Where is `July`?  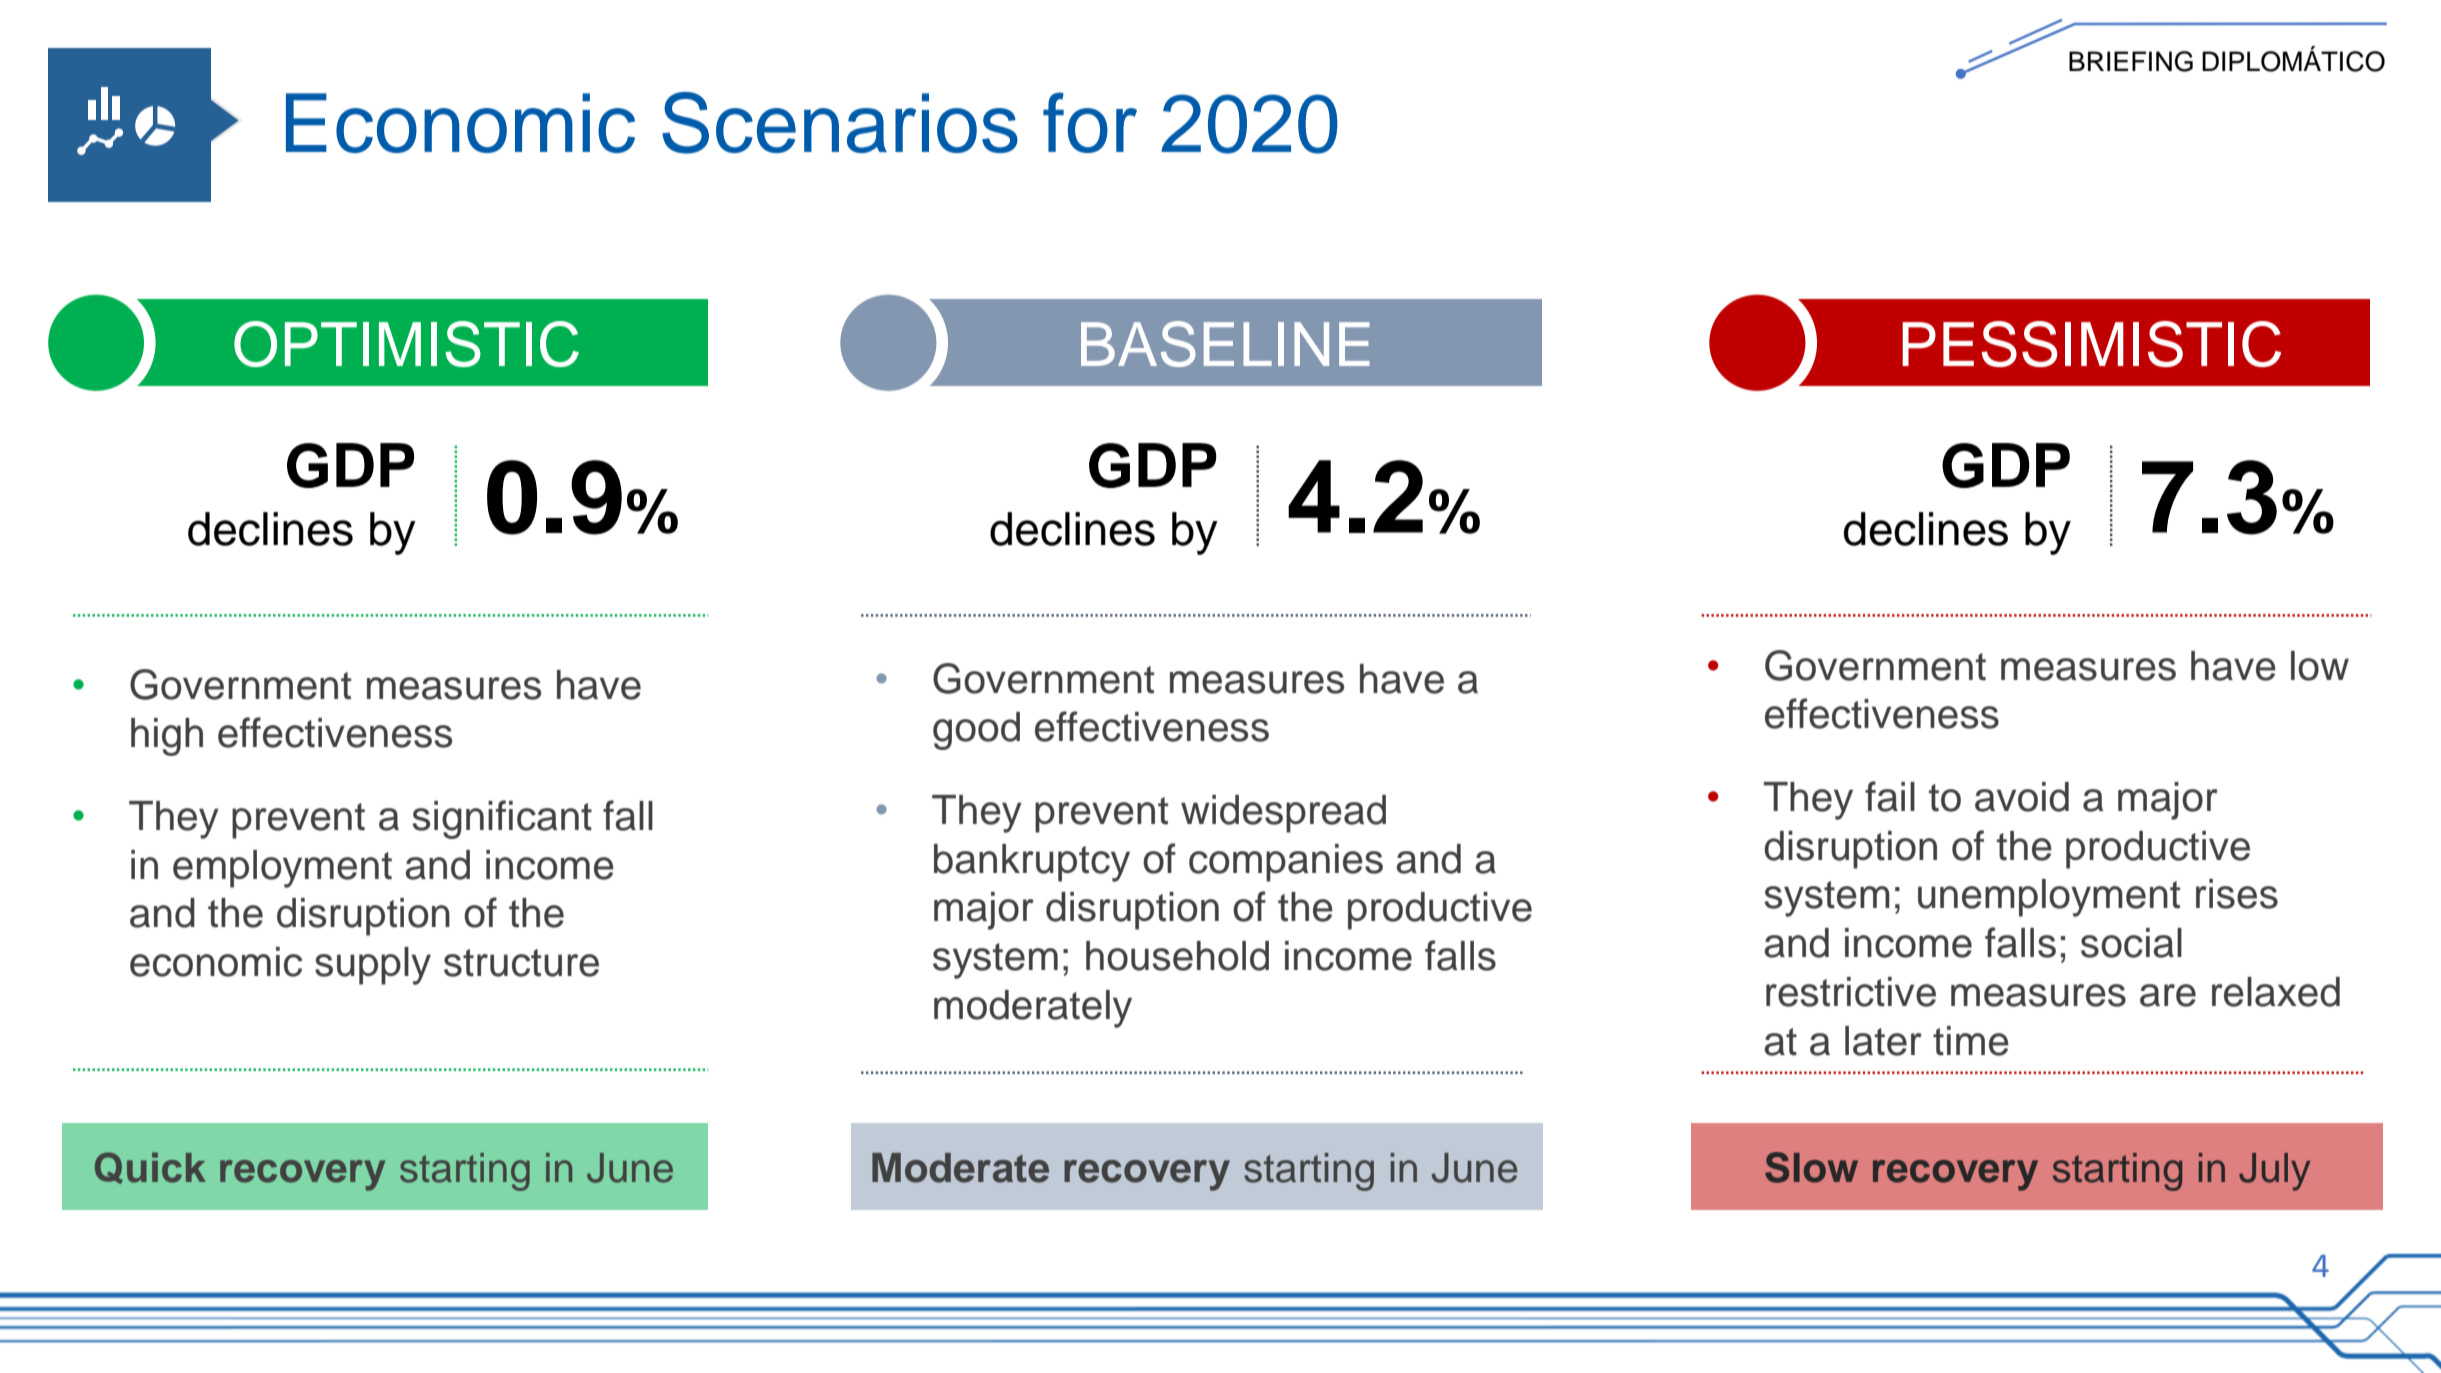
July is located at coordinates (2274, 1172).
